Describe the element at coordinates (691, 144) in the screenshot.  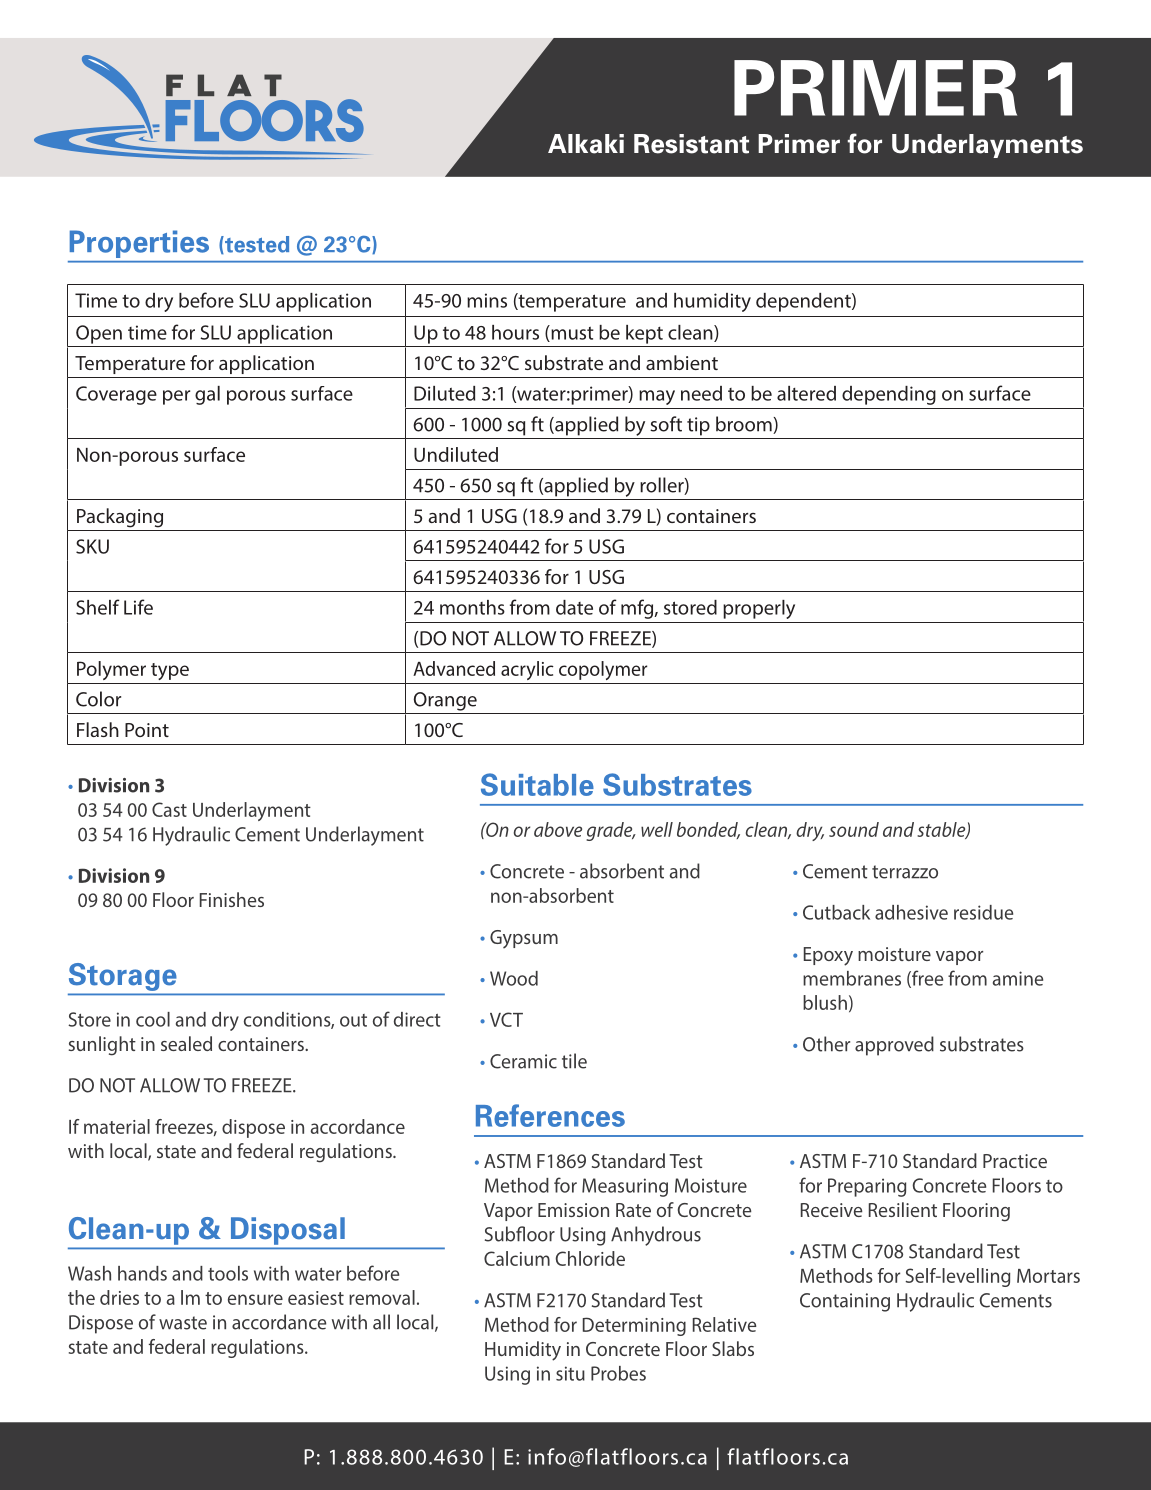
I see `Resistant` at that location.
